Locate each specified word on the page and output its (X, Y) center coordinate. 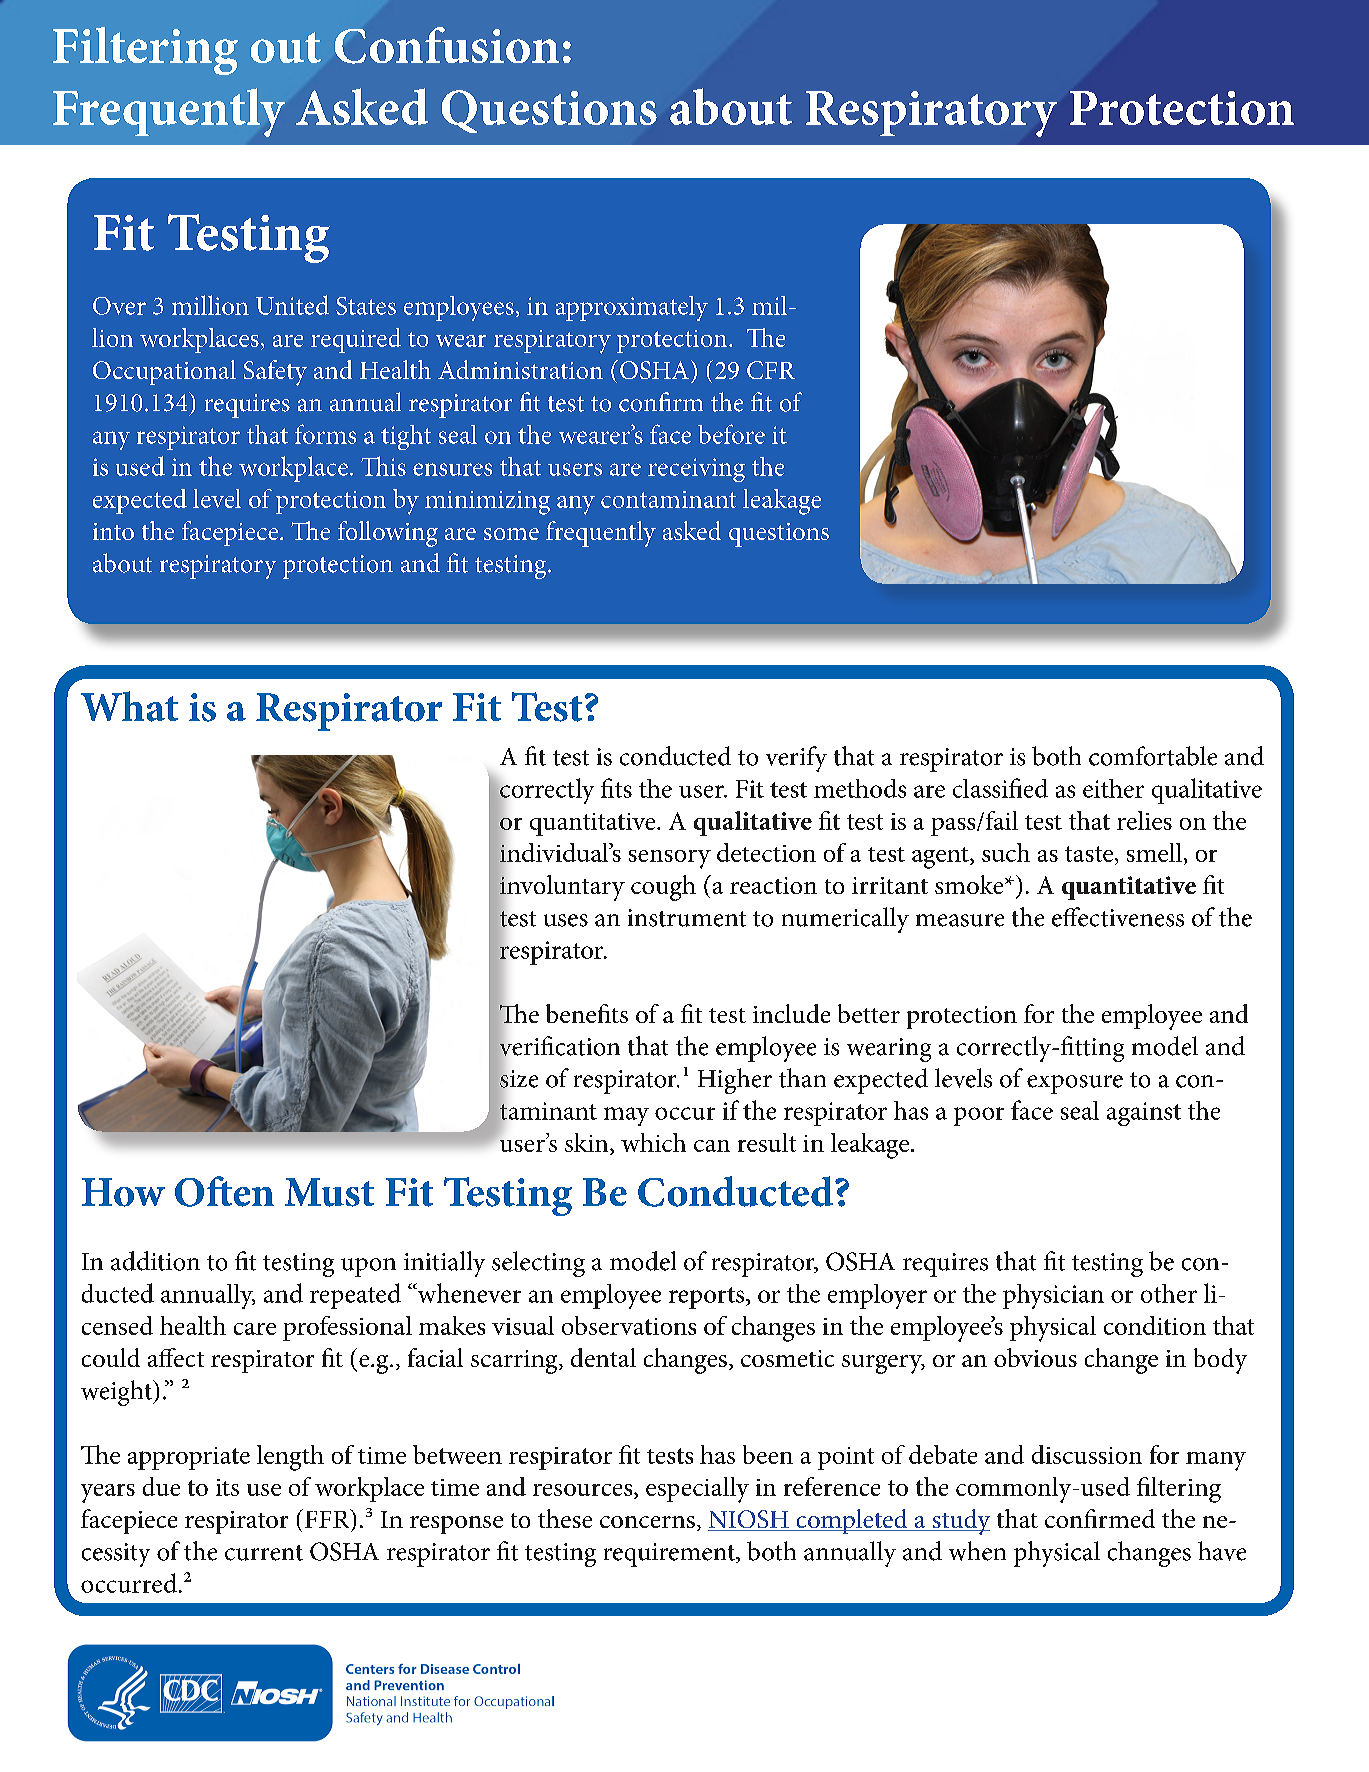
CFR (771, 370)
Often (224, 1191)
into (113, 531)
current (264, 1553)
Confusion (447, 45)
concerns (647, 1522)
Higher (735, 1081)
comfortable (1153, 756)
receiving (696, 470)
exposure (1075, 1084)
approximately (632, 308)
